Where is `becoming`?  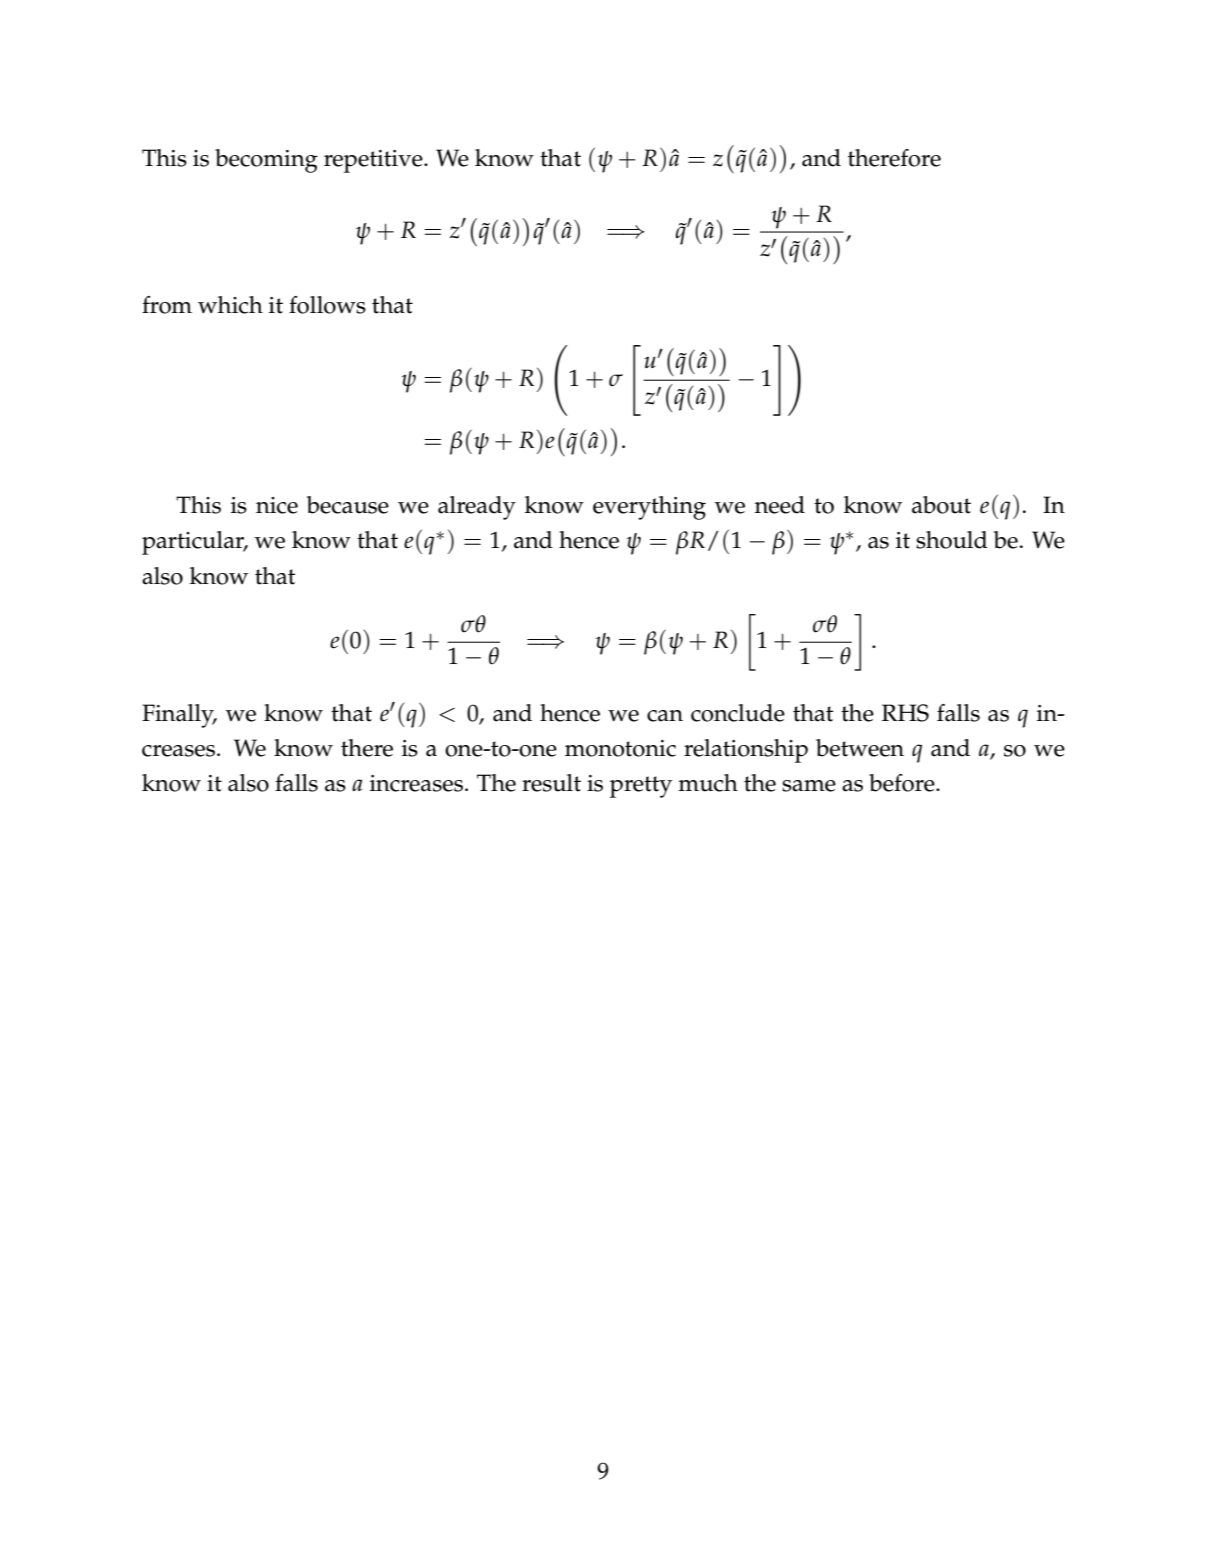
becoming is located at coordinates (266, 161).
